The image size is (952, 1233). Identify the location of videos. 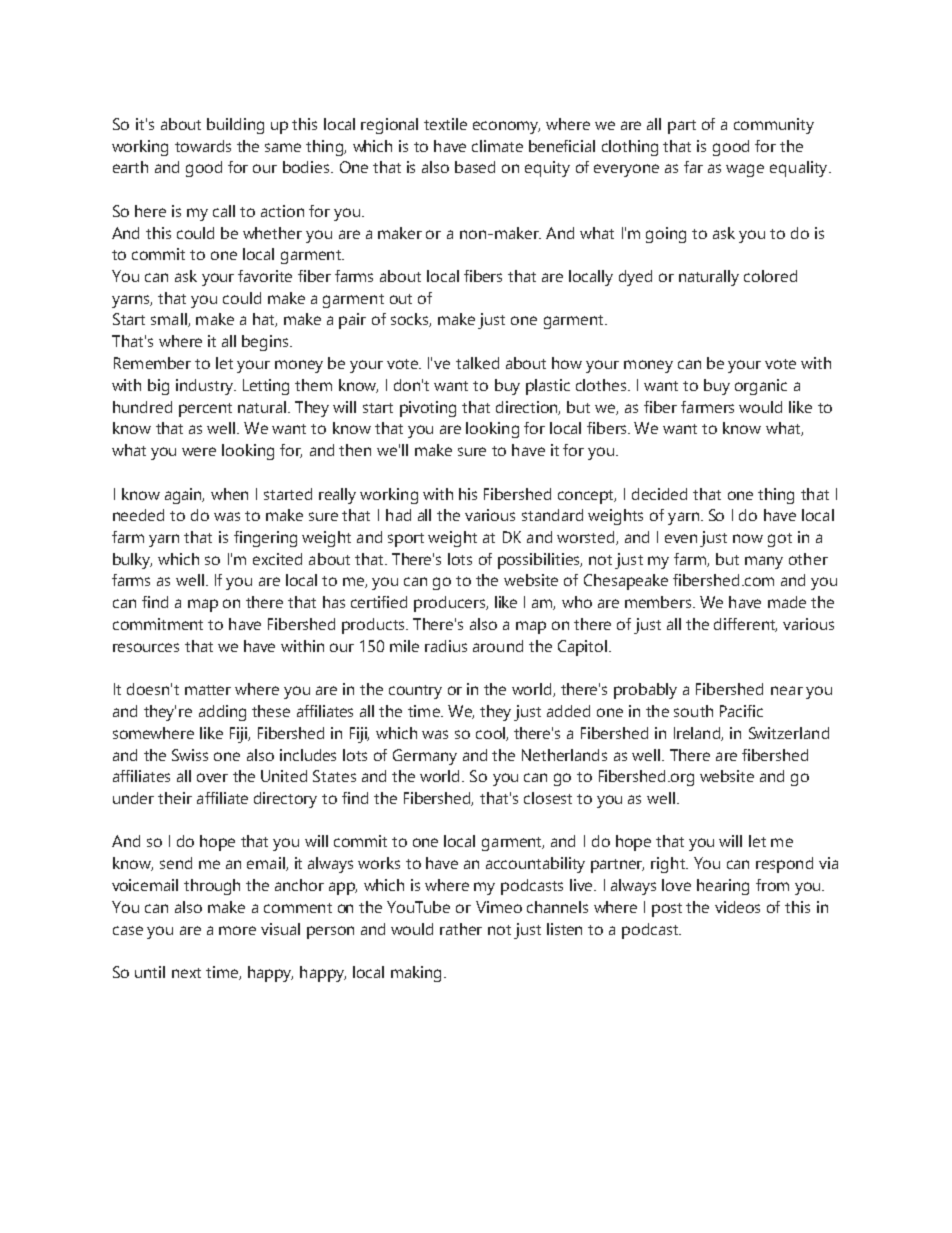
(737, 907).
